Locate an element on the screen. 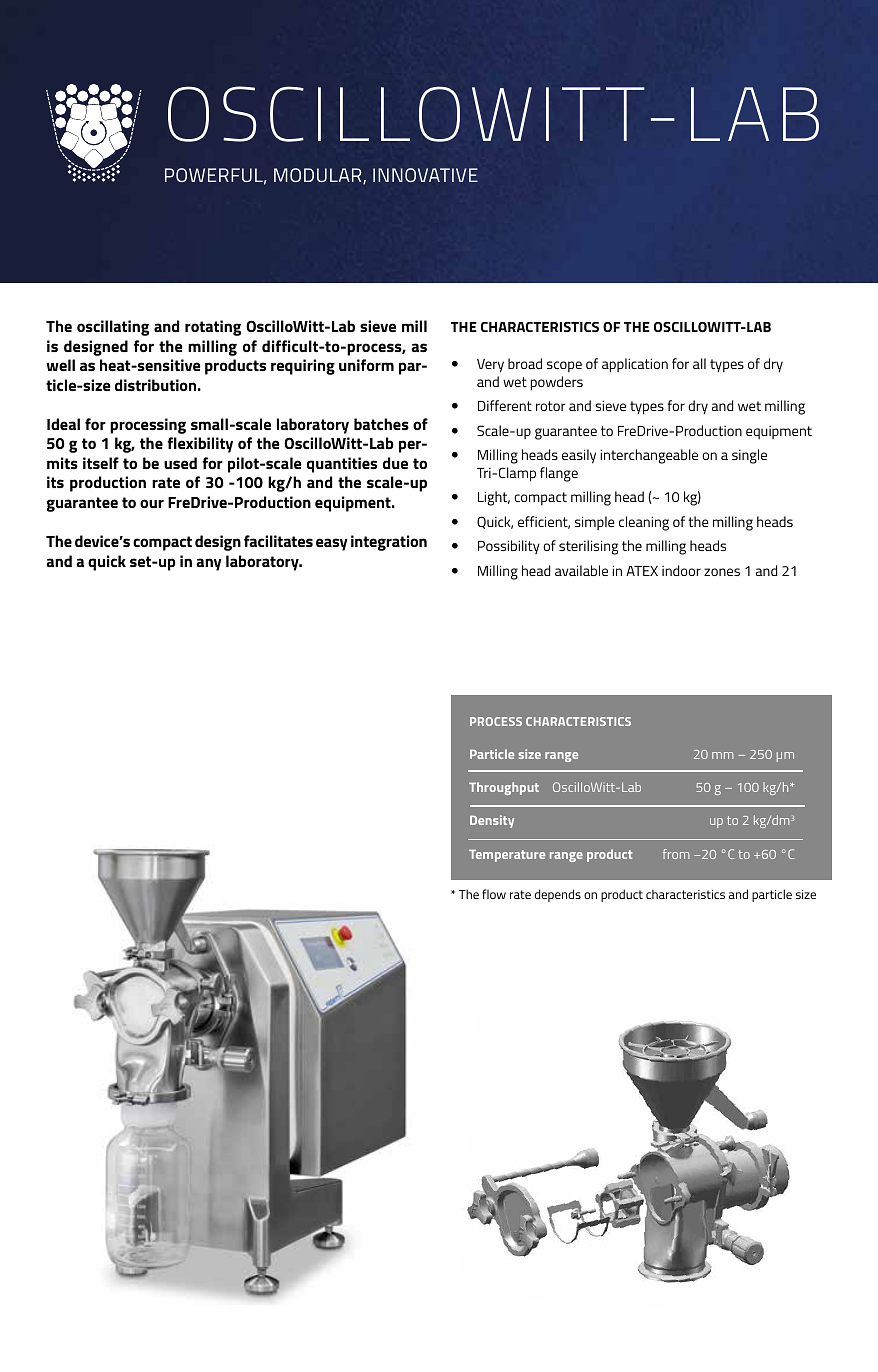 This screenshot has height=1372, width=878. application is located at coordinates (635, 365).
